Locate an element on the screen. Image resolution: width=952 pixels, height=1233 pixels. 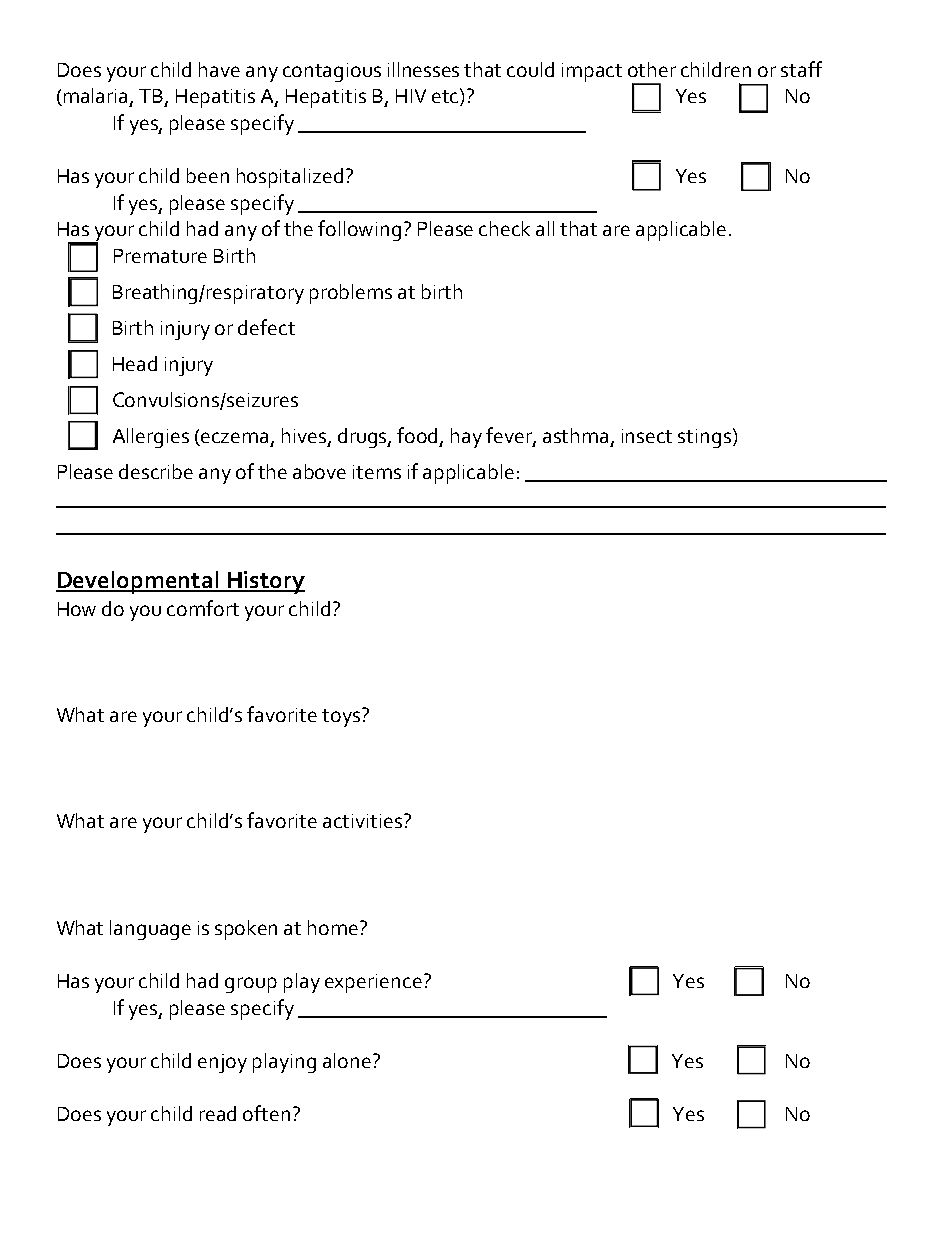
other is located at coordinates (652, 69).
